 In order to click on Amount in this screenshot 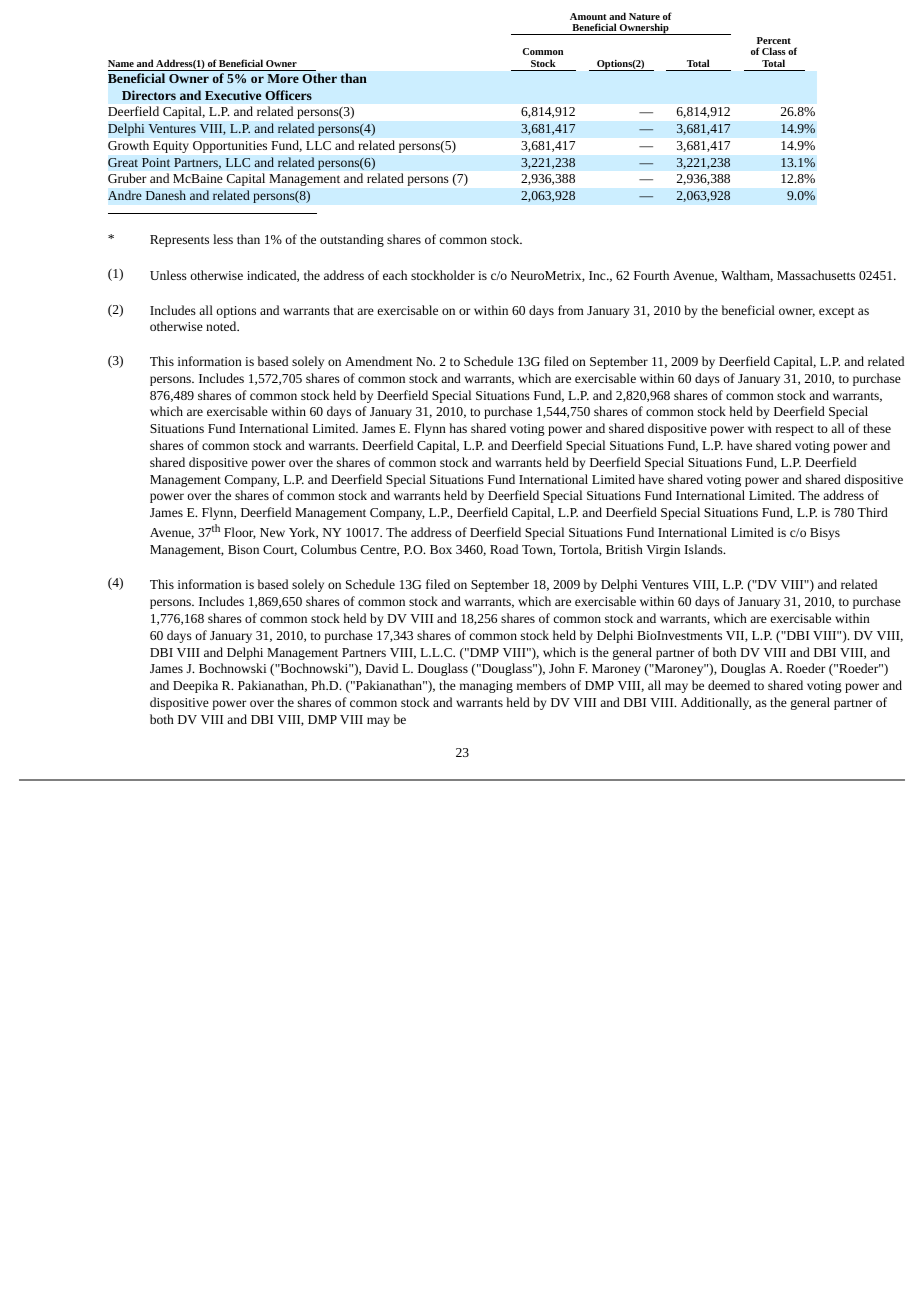, I will do `click(588, 16)`.
